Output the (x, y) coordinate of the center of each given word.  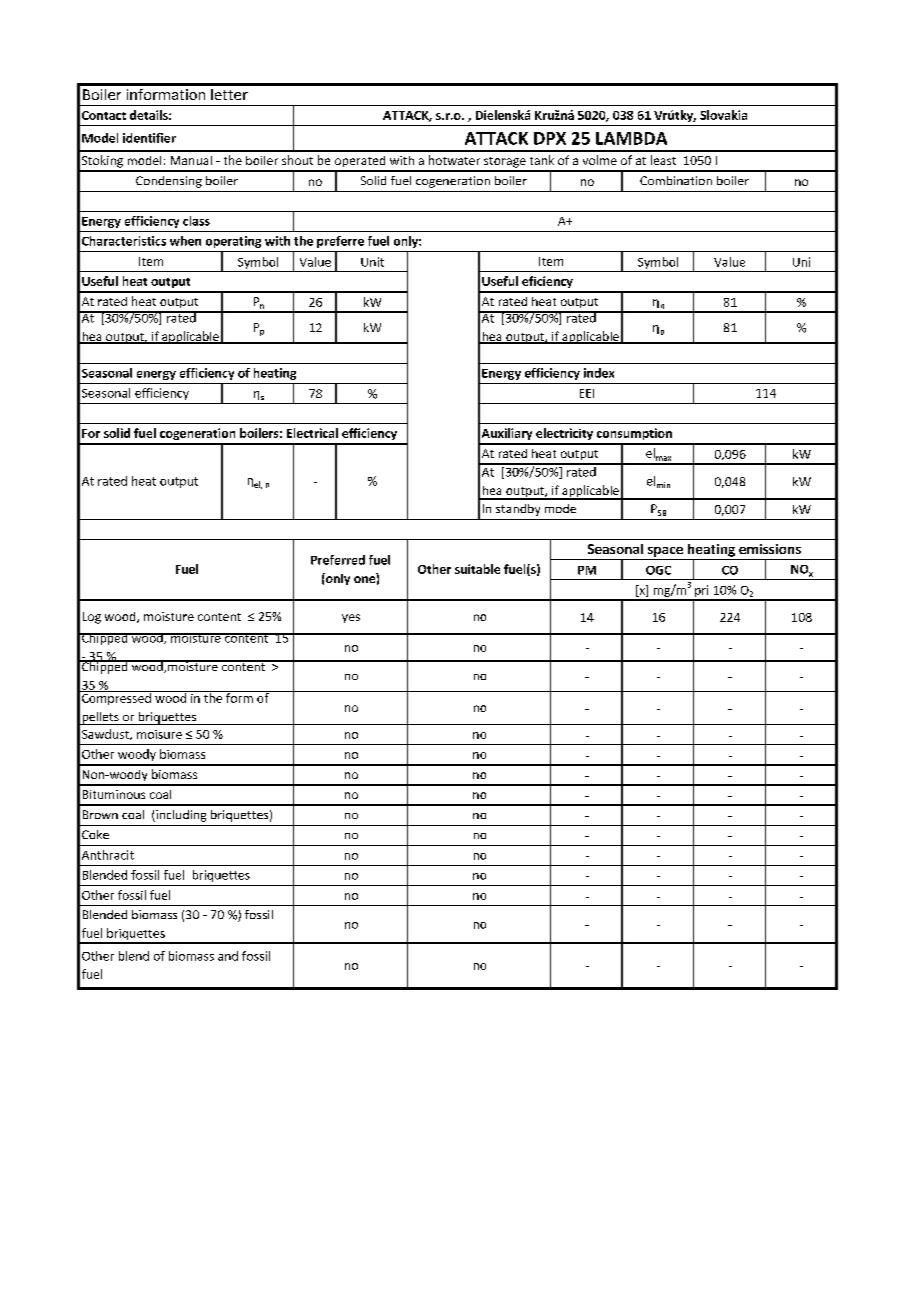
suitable (477, 569)
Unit (372, 262)
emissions (770, 549)
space (665, 552)
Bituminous (114, 794)
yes (351, 618)
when (185, 241)
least (663, 160)
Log (92, 618)
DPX (550, 138)
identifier (149, 138)
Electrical (312, 433)
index (599, 373)
